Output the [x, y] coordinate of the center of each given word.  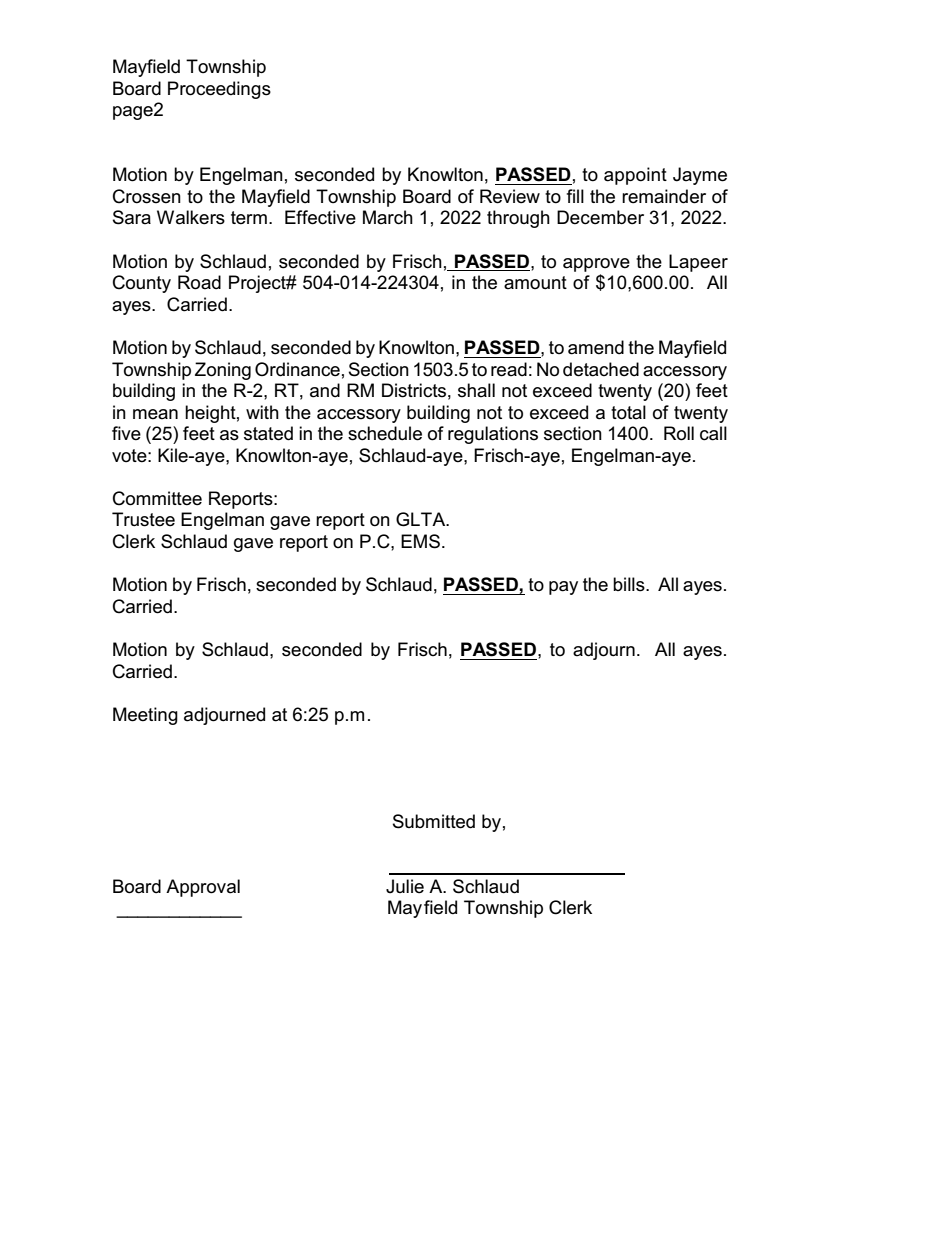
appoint [635, 176]
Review [510, 196]
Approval [203, 888]
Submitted [434, 821]
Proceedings [219, 90]
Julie [405, 886]
